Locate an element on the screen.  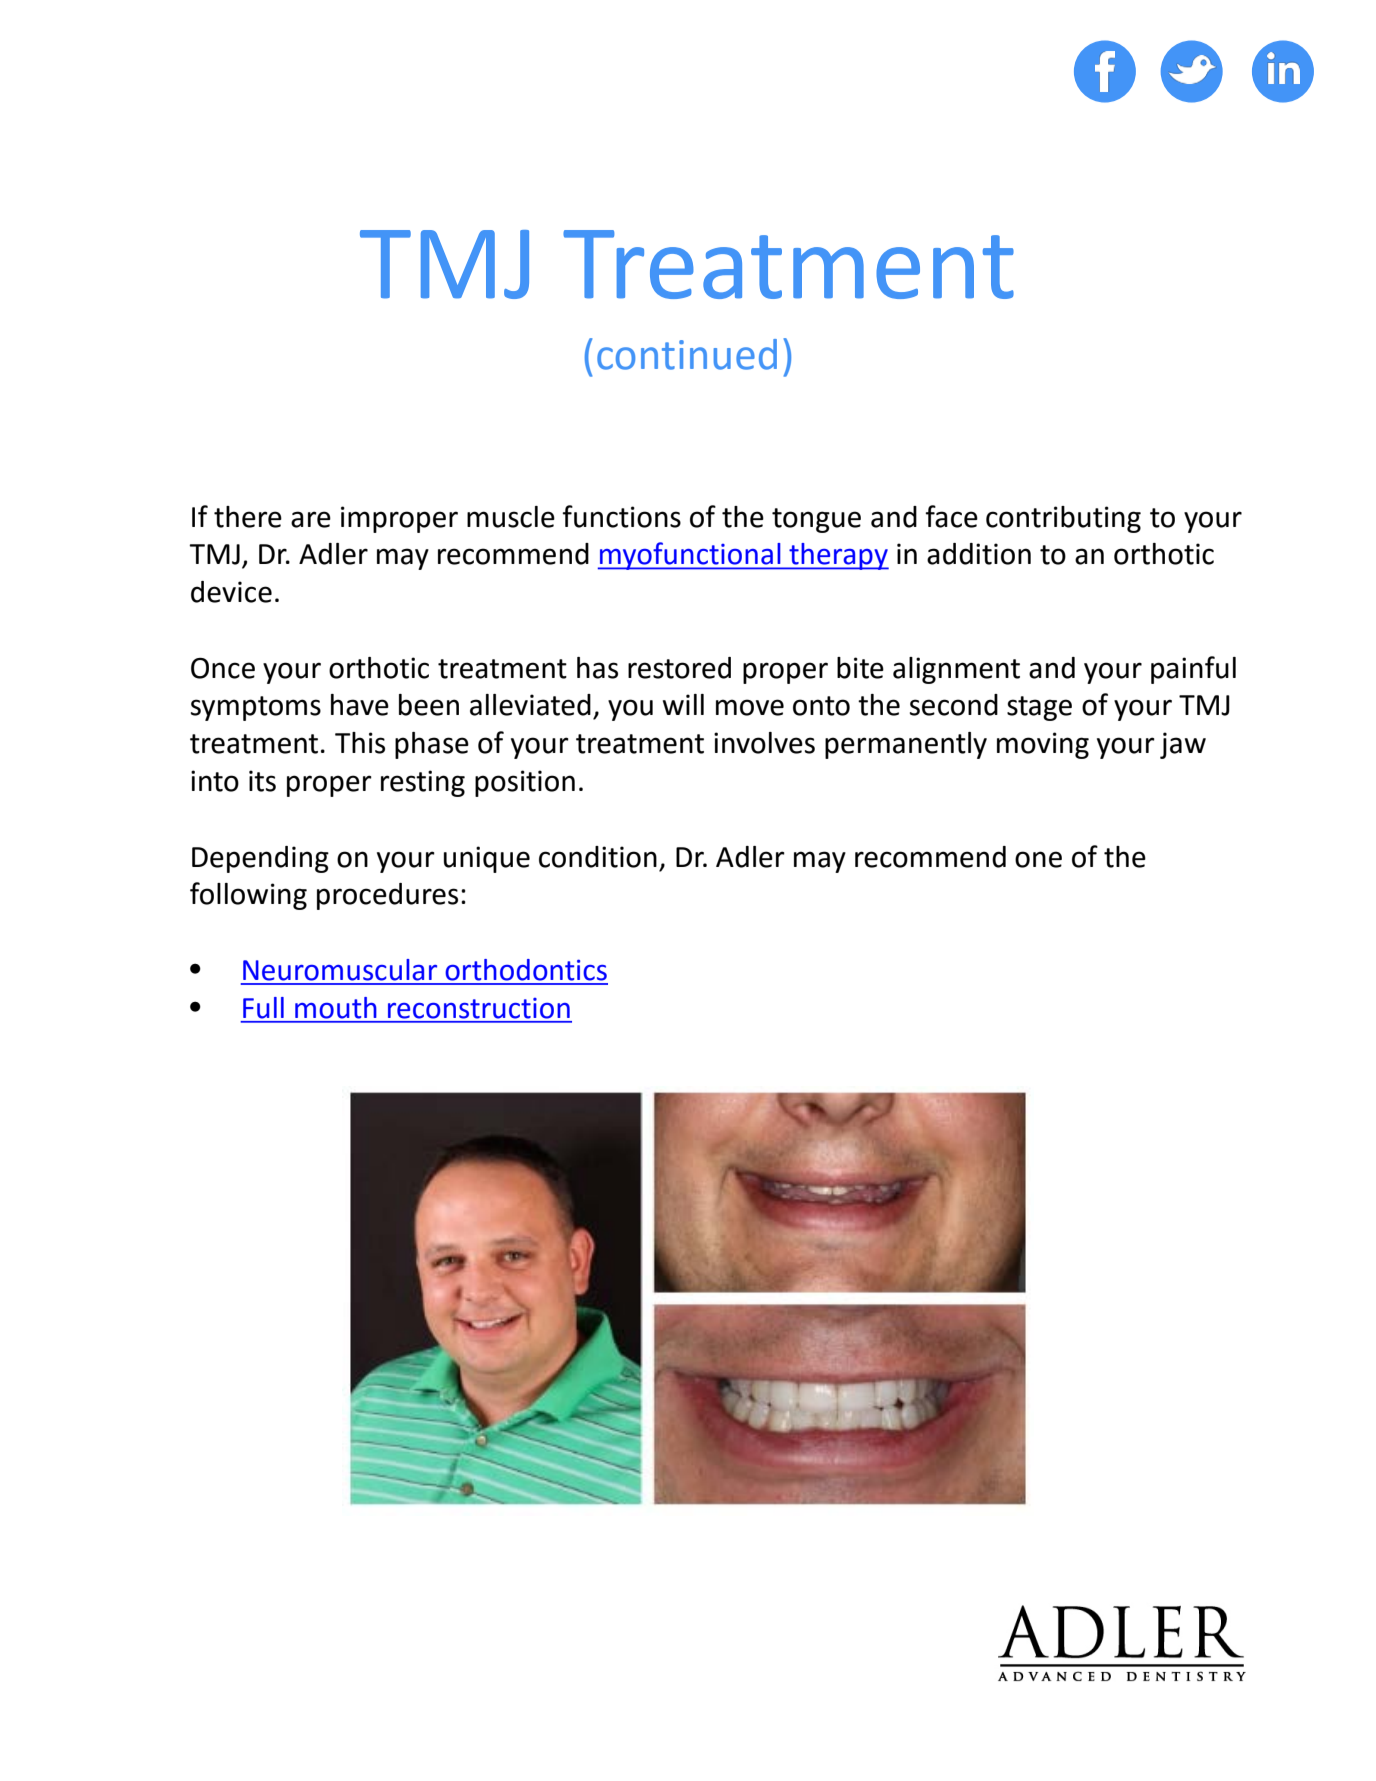
reconstruction is located at coordinates (479, 1008).
